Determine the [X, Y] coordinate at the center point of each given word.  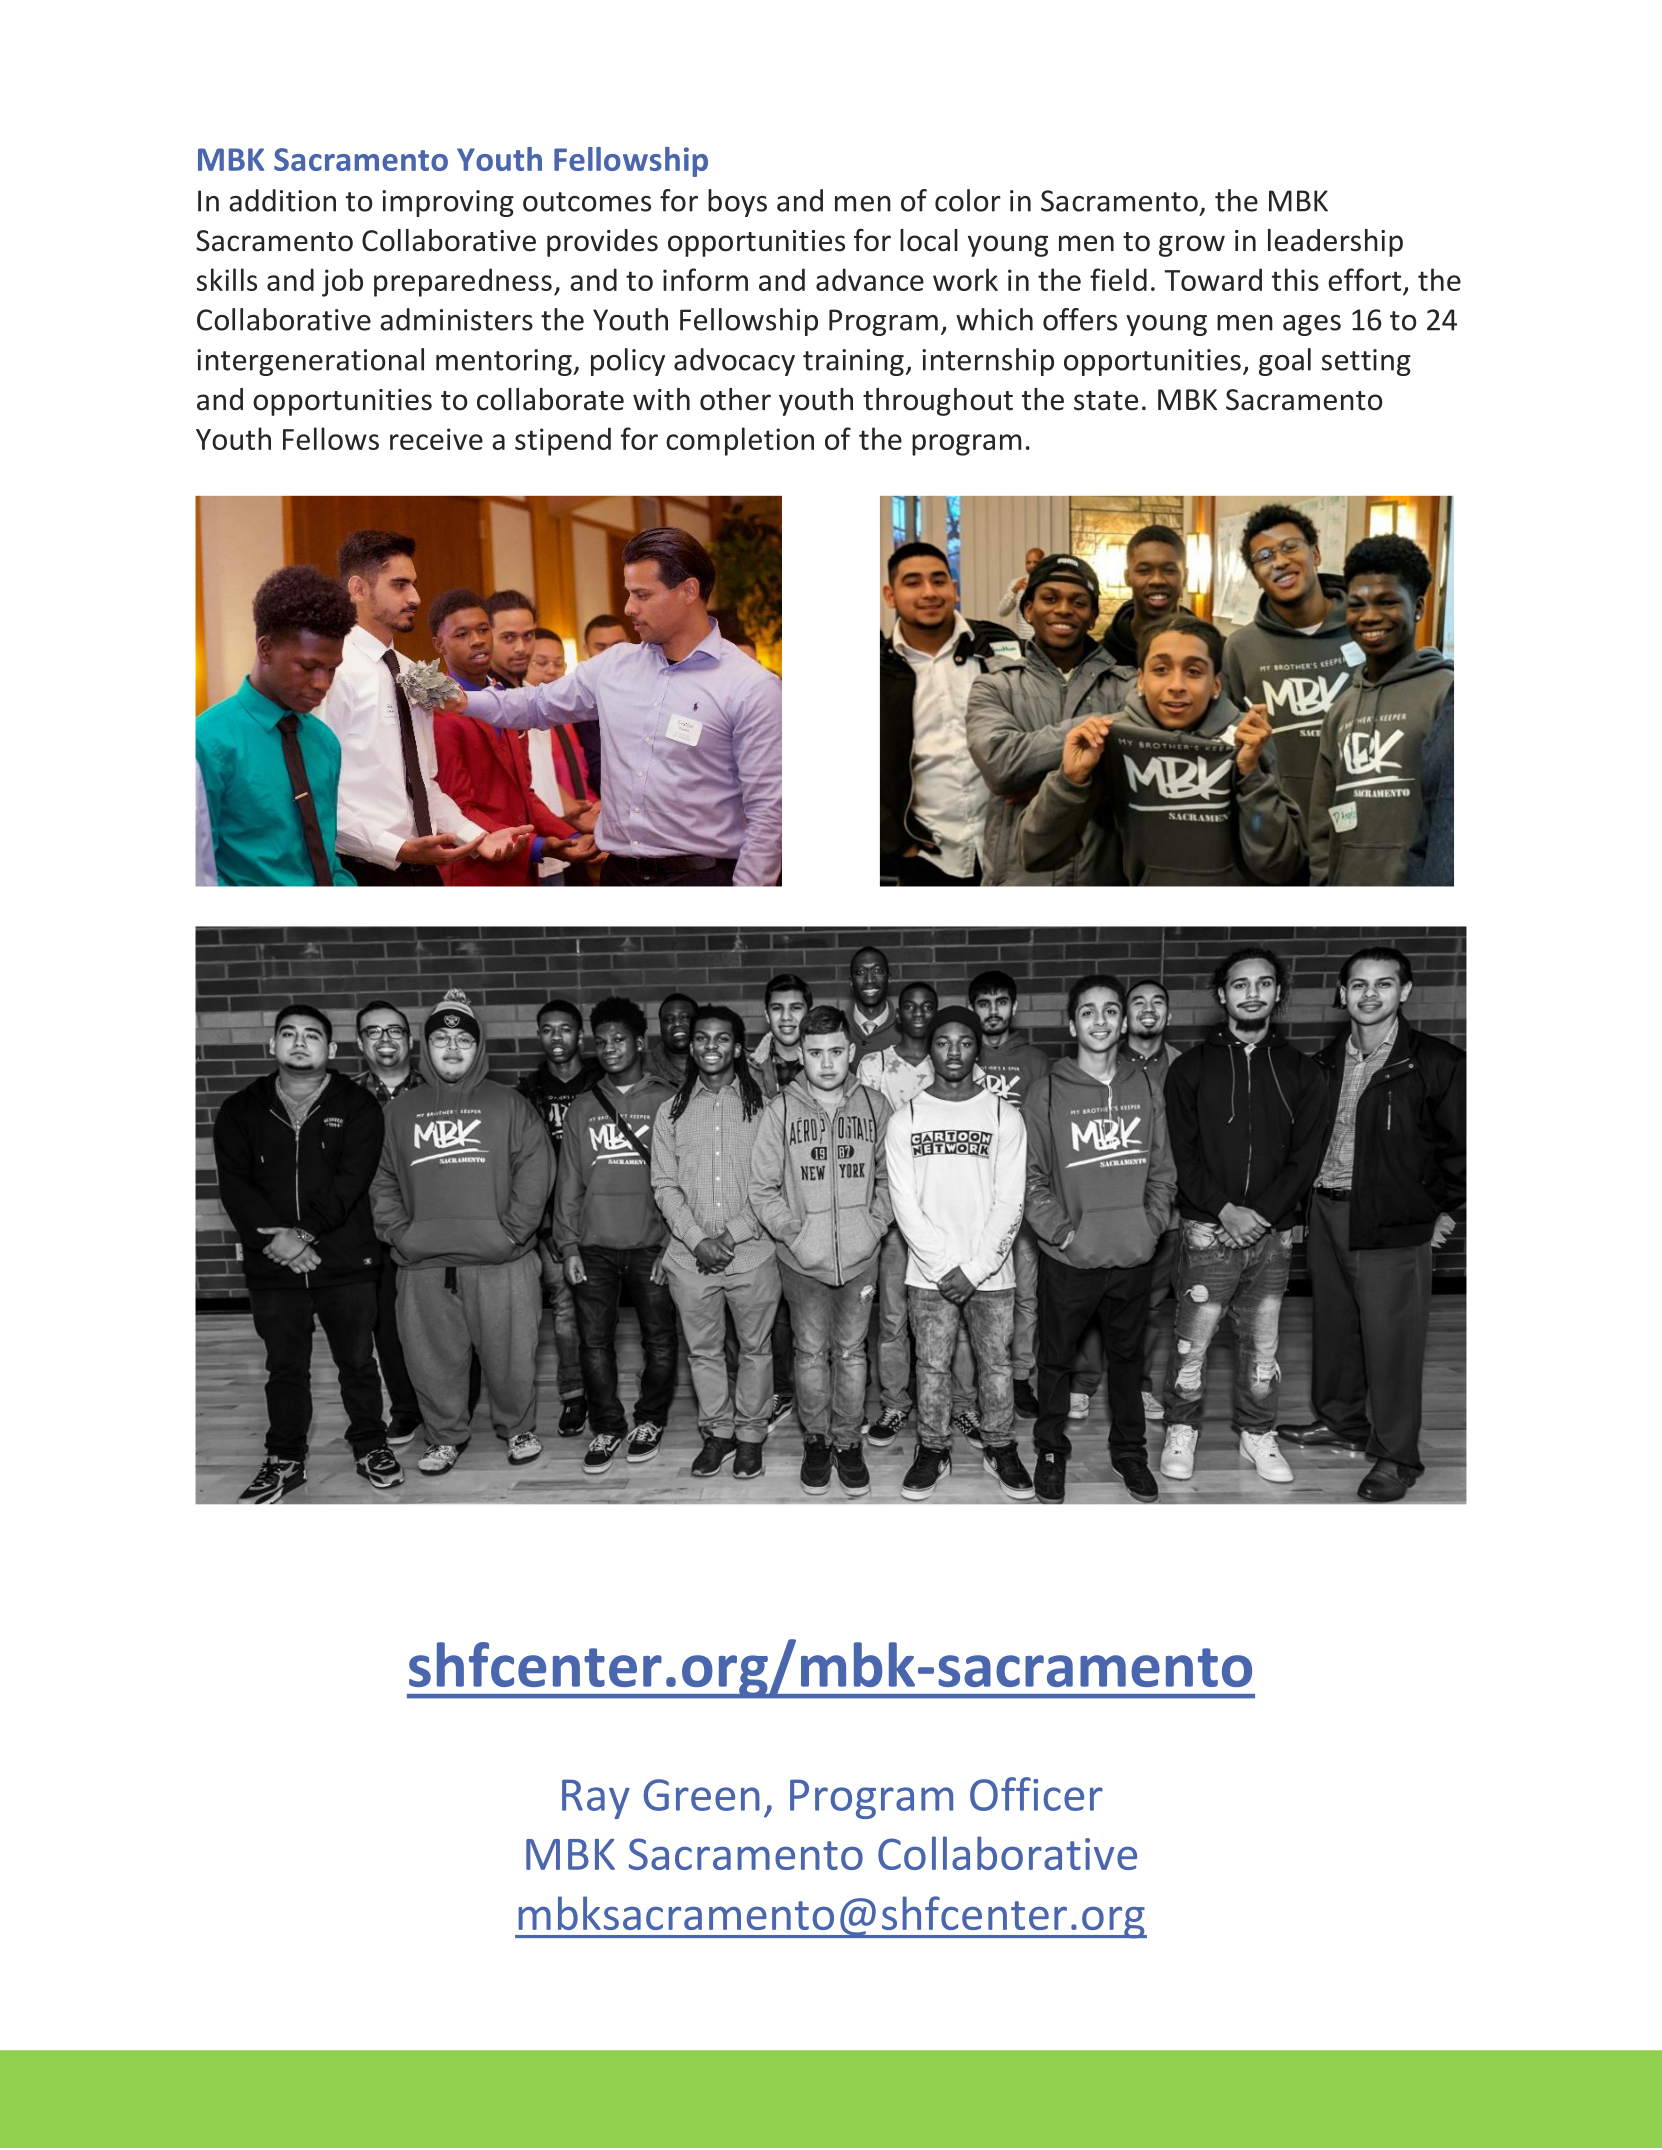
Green [702, 1795]
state [1106, 401]
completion [740, 441]
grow [1192, 246]
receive [436, 439]
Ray [596, 1799]
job [342, 282]
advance [870, 279]
